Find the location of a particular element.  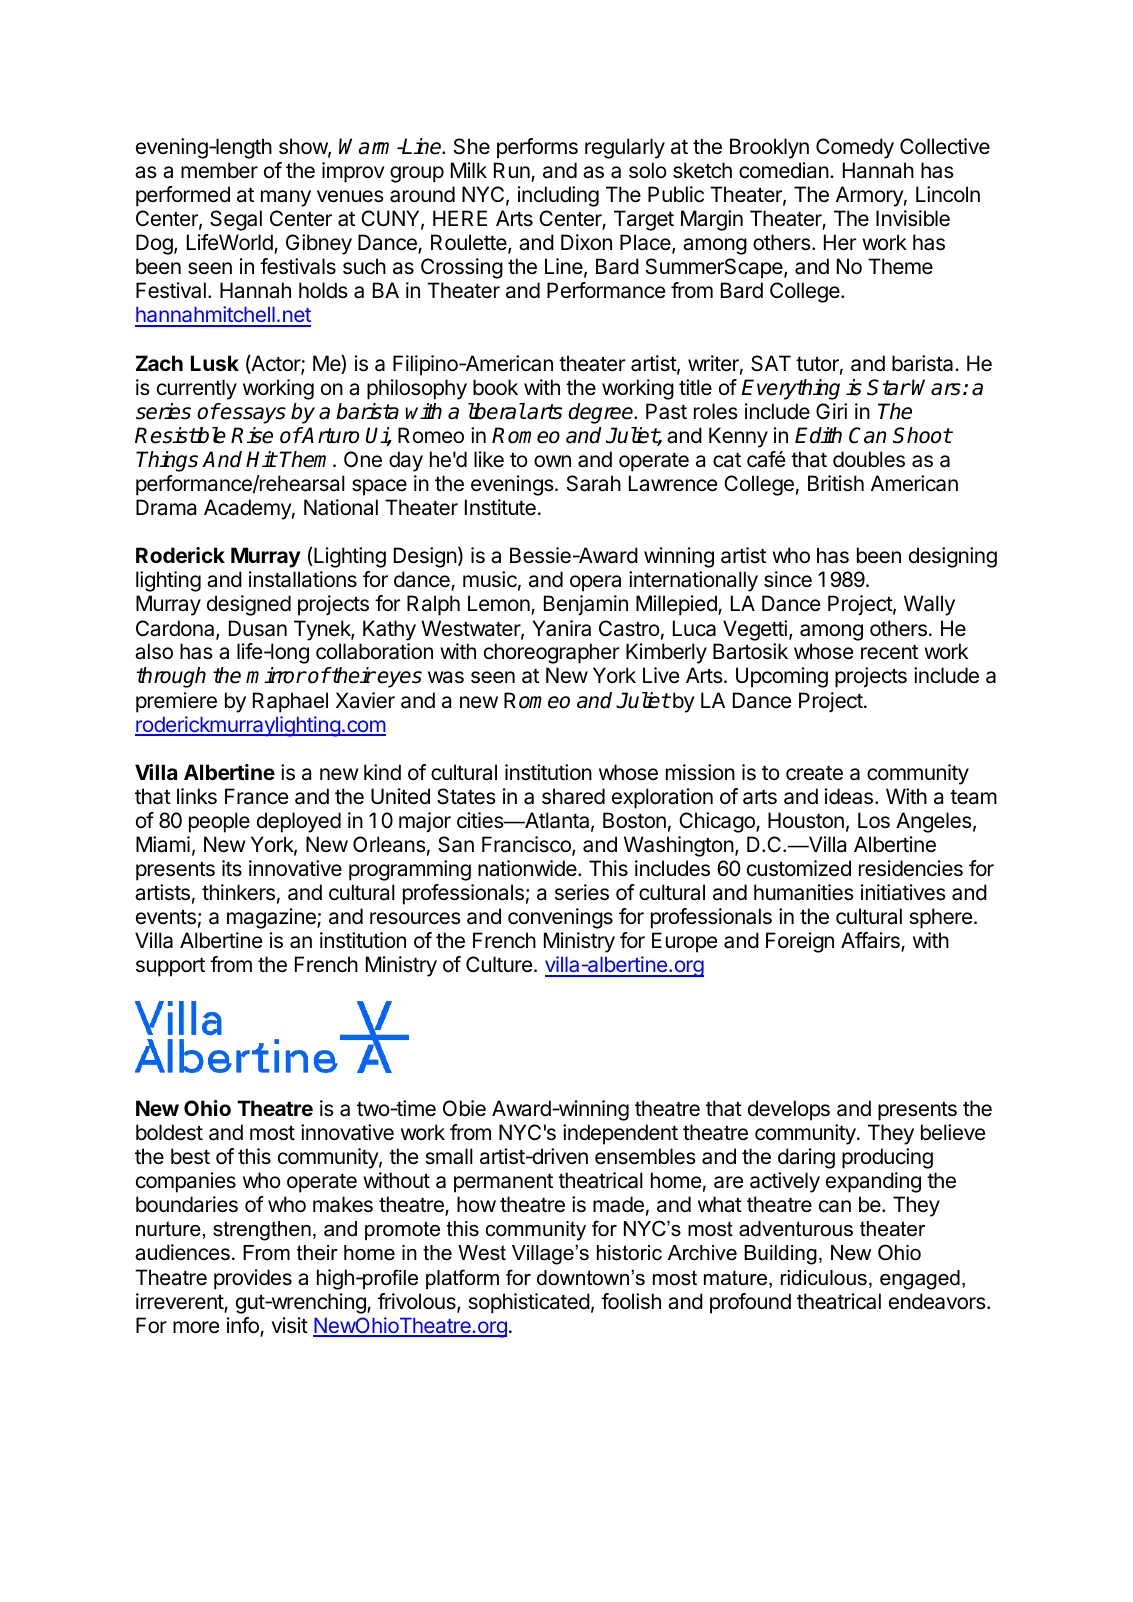

provides is located at coordinates (253, 1279).
